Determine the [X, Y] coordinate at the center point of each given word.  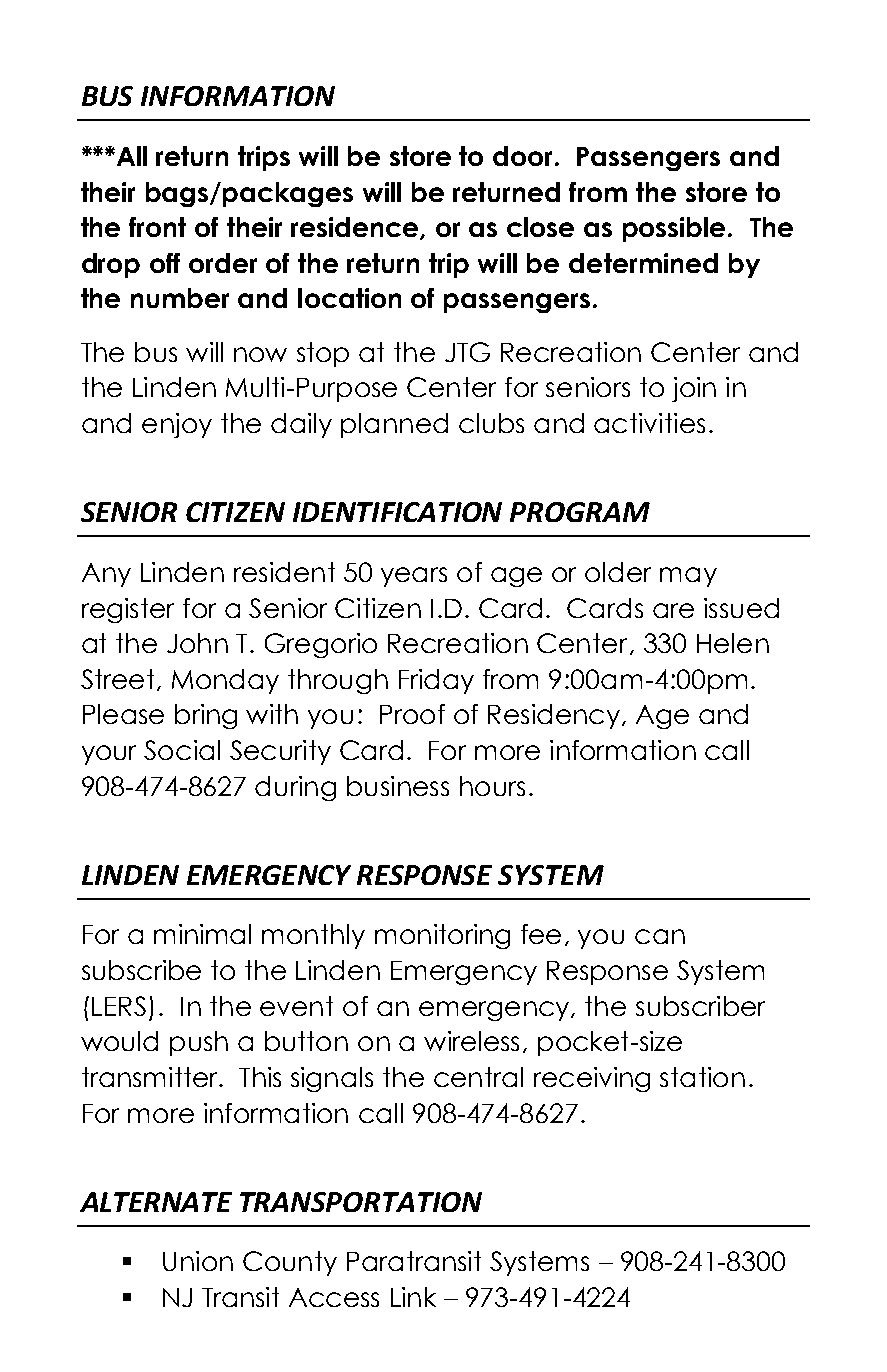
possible [674, 229]
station [702, 1077]
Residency [554, 716]
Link [413, 1297]
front [157, 227]
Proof [412, 714]
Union [198, 1261]
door [524, 156]
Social [182, 750]
